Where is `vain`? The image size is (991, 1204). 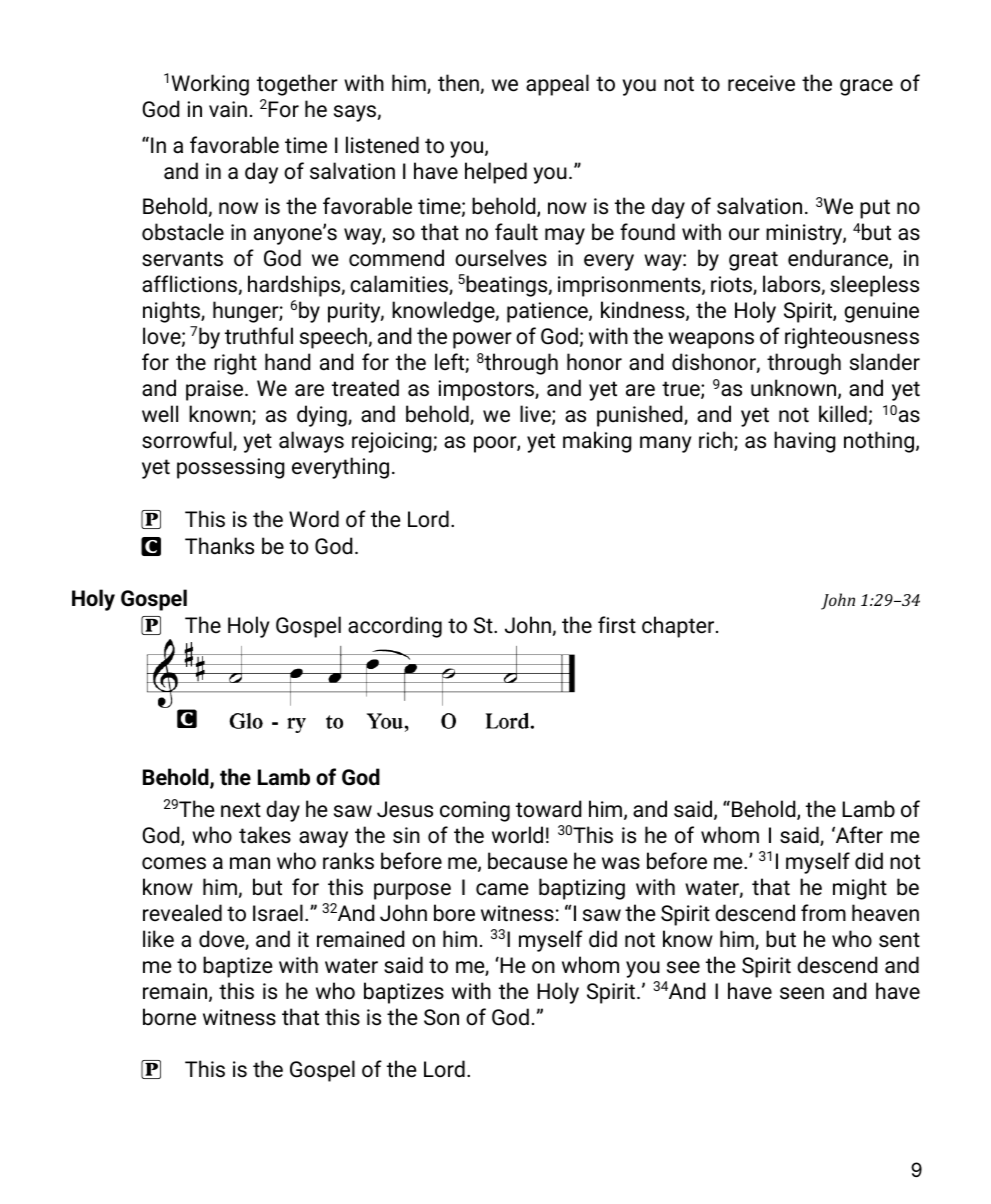
vain is located at coordinates (228, 109).
